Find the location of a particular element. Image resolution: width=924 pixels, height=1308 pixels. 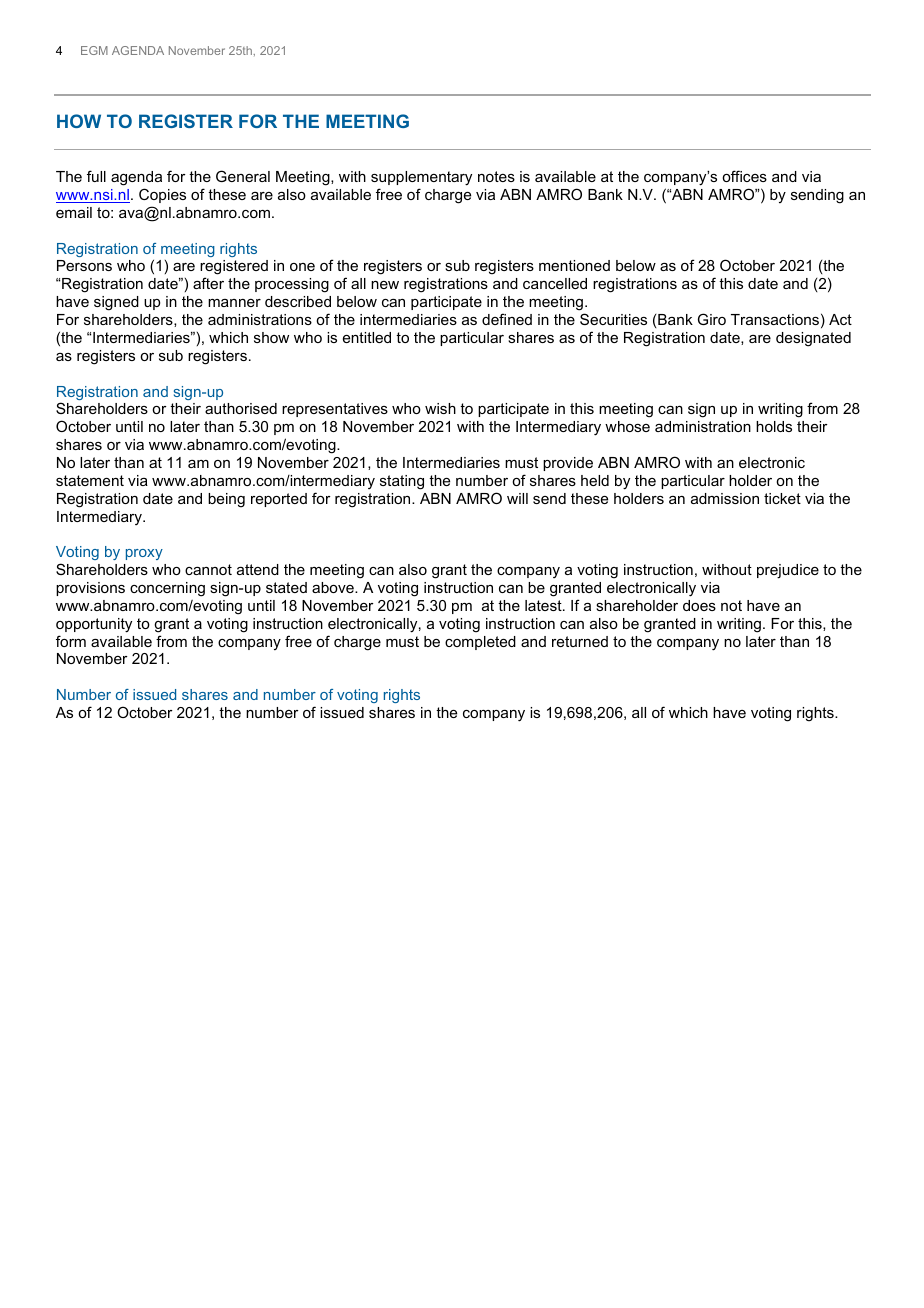

Giro is located at coordinates (712, 319).
